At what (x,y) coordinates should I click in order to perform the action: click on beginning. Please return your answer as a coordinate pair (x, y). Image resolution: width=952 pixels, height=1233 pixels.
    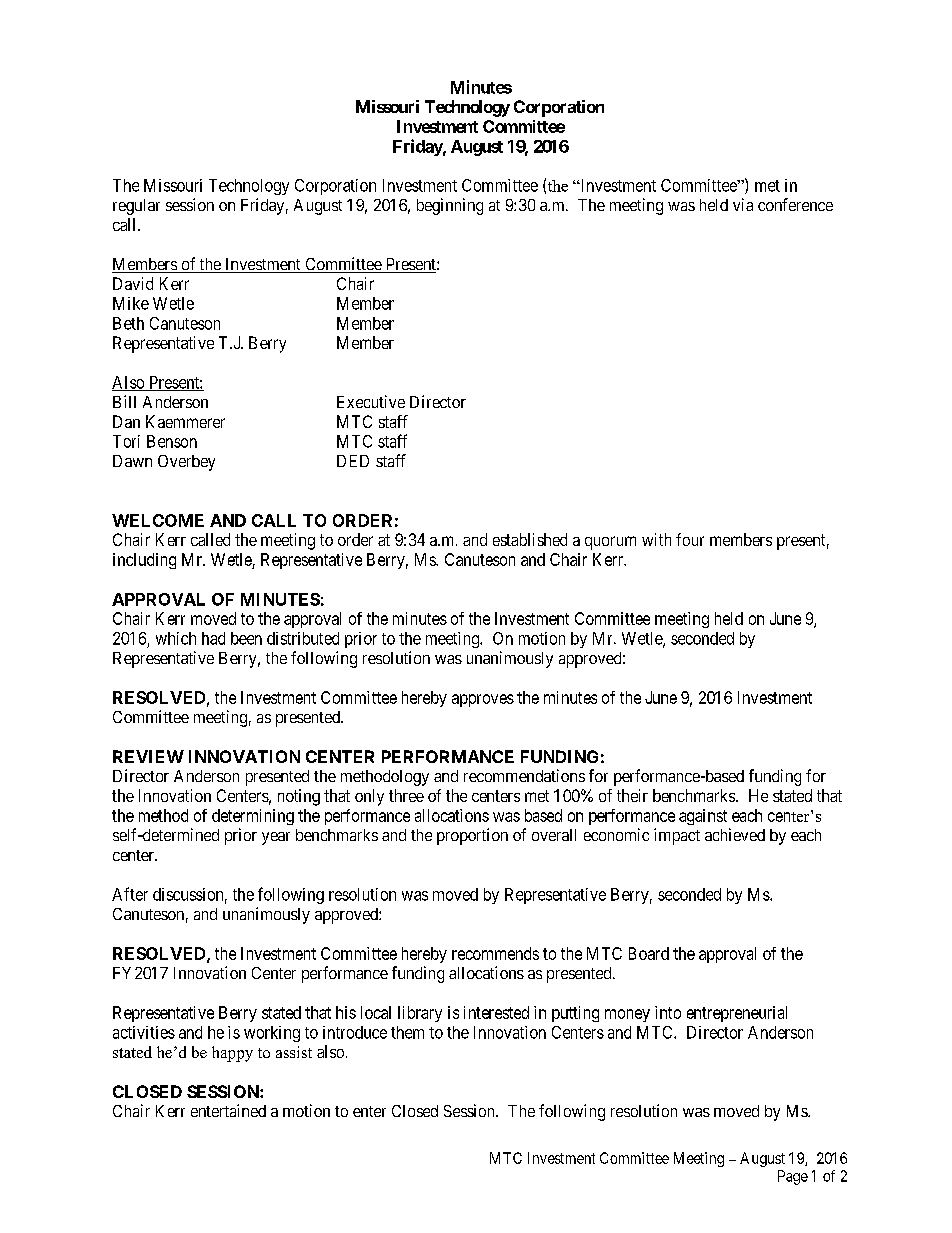
    Looking at the image, I should click on (450, 206).
